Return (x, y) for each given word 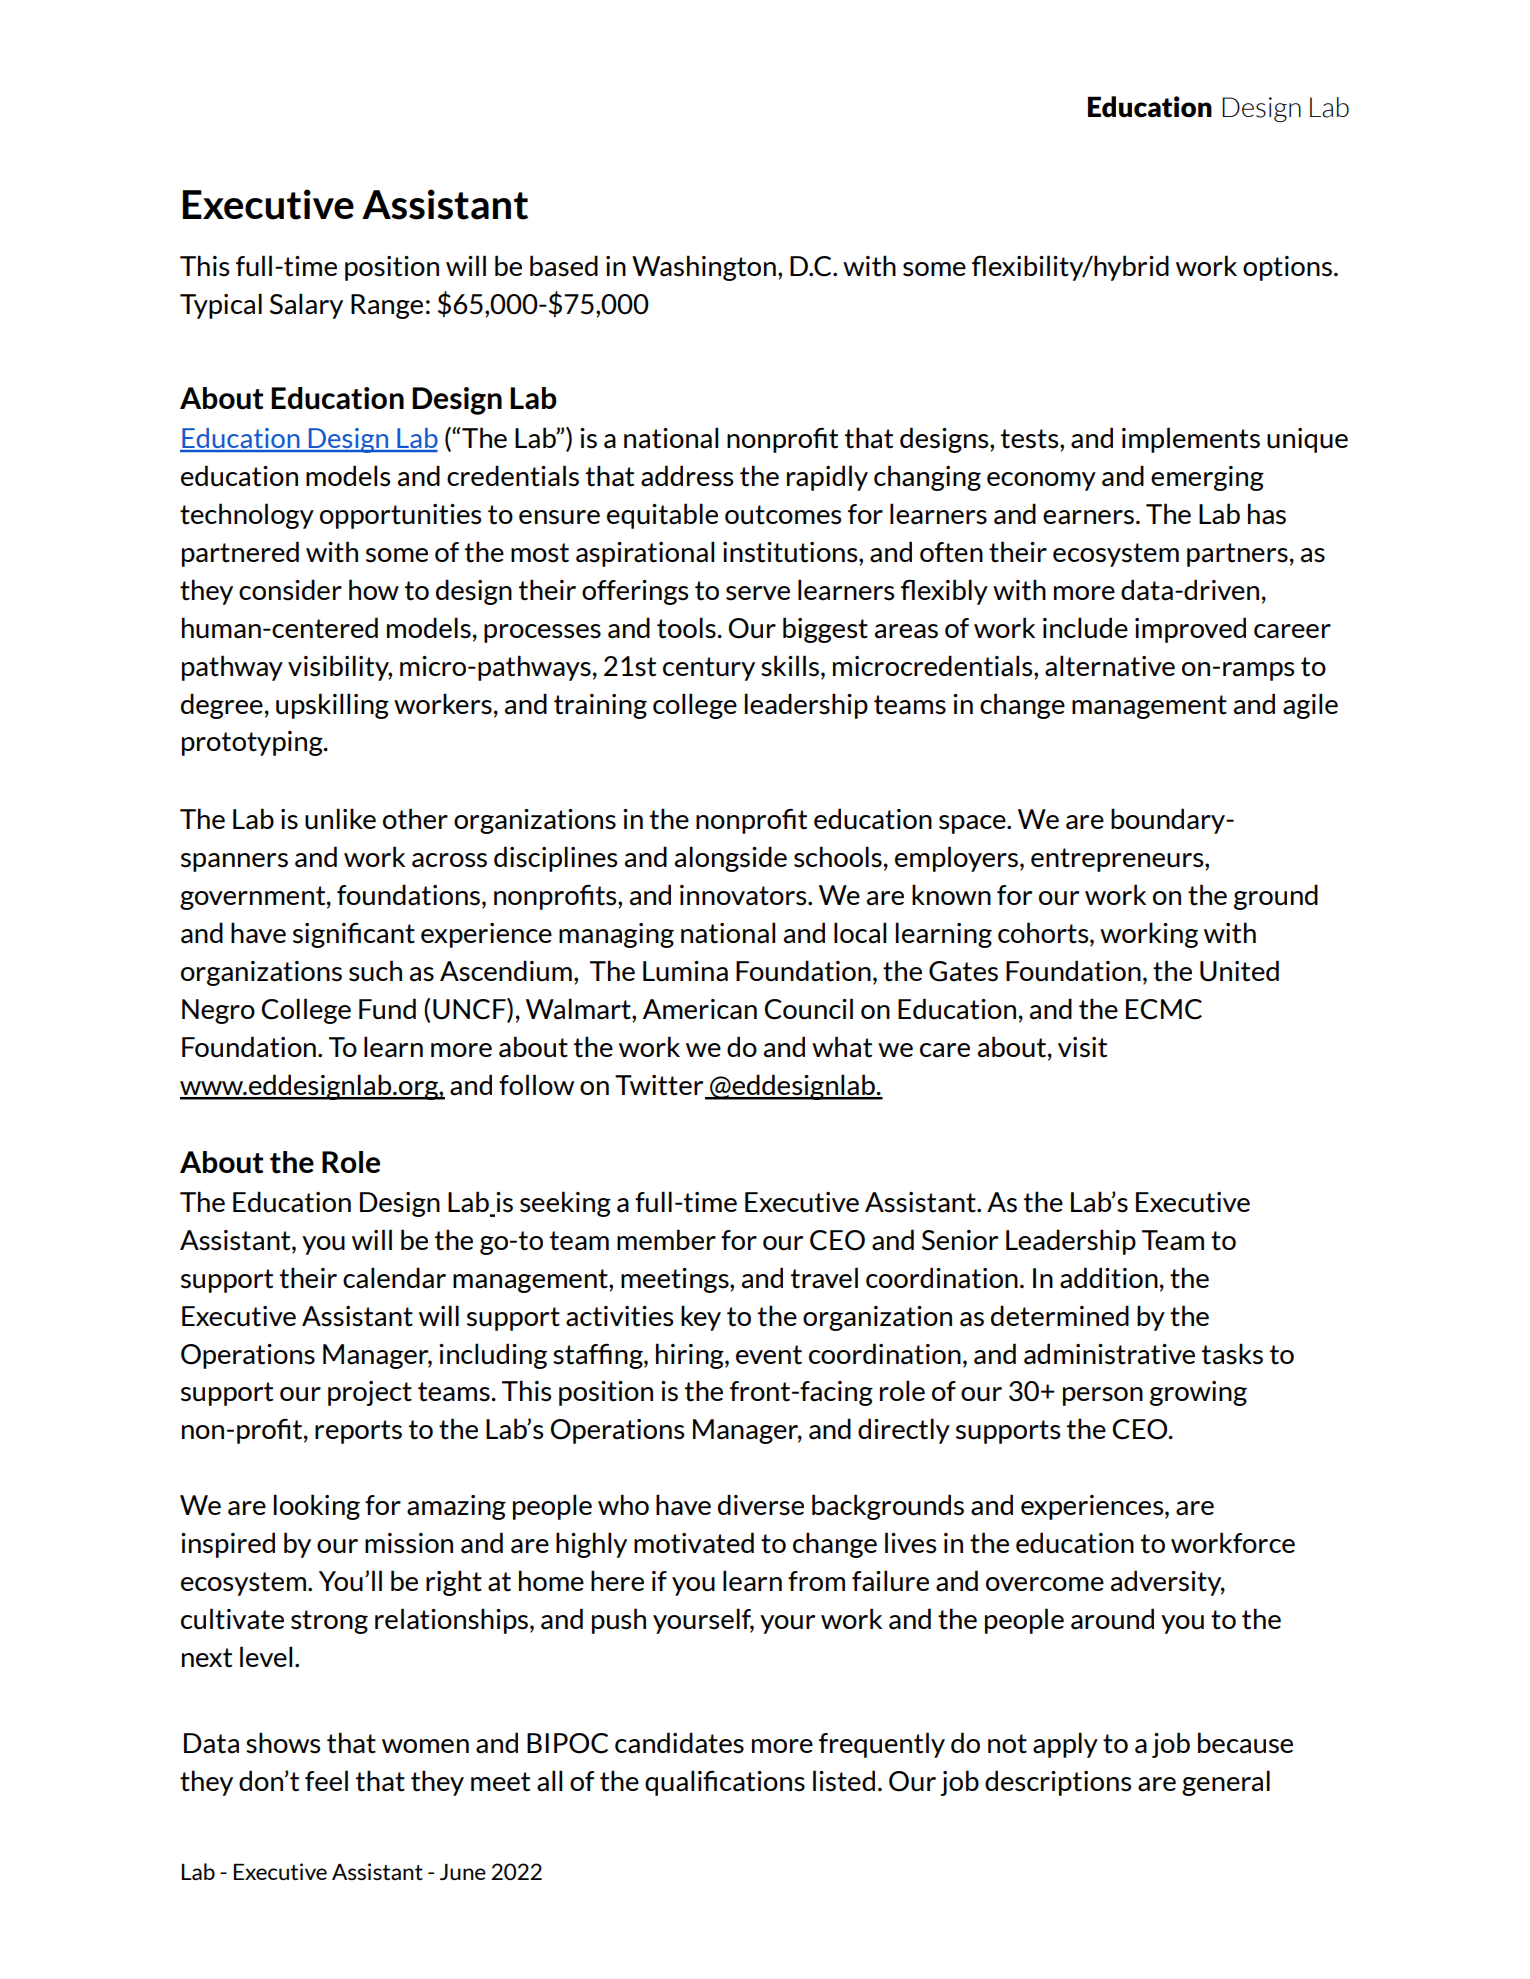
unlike (340, 819)
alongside (731, 859)
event (769, 1355)
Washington (704, 268)
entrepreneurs (1118, 860)
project (370, 1393)
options (1287, 268)
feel (326, 1780)
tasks (1232, 1354)
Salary (306, 306)
